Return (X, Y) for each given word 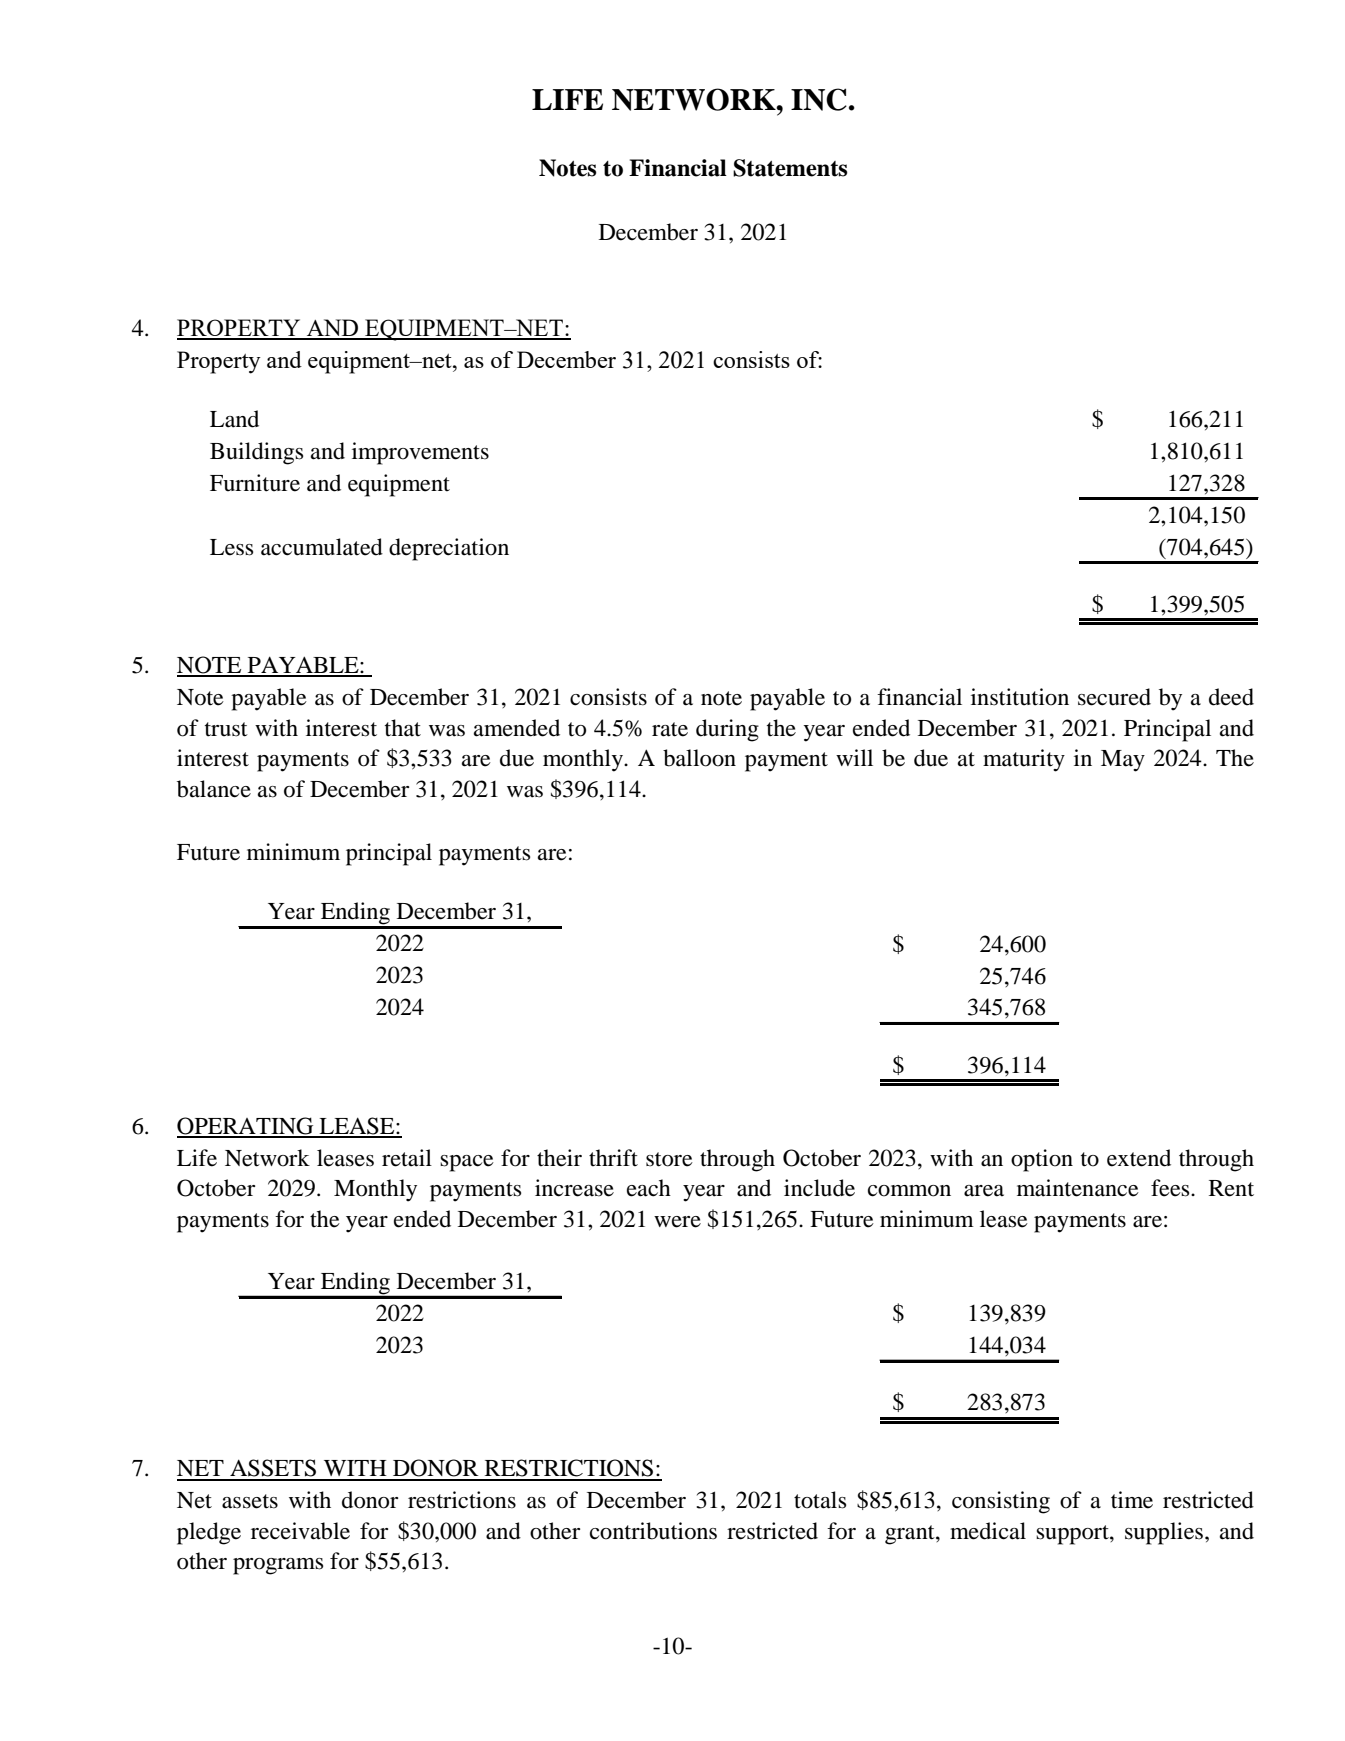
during (727, 730)
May (1123, 761)
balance (214, 789)
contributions (653, 1531)
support (1073, 1535)
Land (234, 419)
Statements (790, 168)
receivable (300, 1531)
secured (1114, 697)
